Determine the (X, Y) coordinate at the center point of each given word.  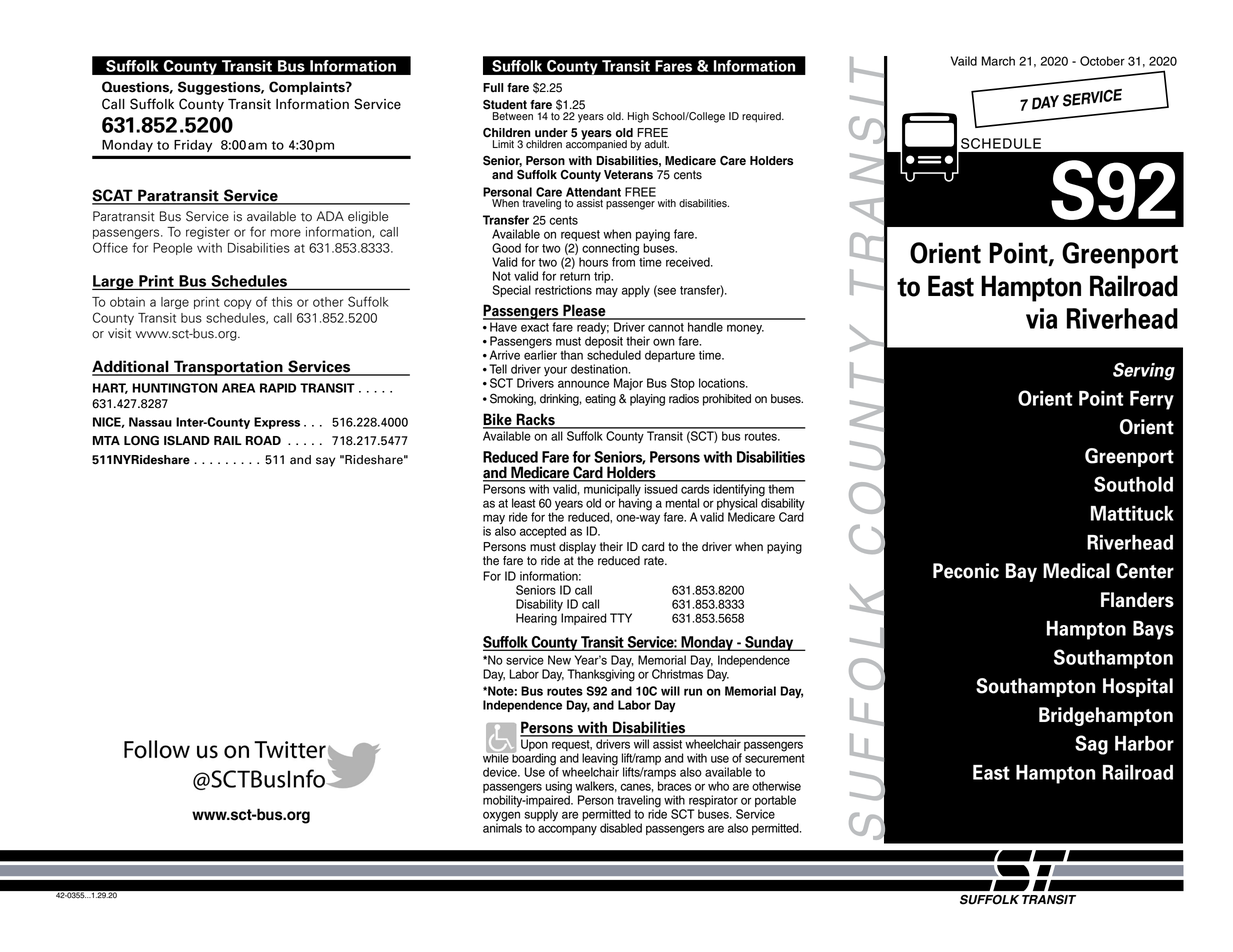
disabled (621, 828)
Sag (1091, 745)
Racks (535, 420)
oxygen (501, 817)
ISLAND (187, 440)
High (638, 117)
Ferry (1152, 400)
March (998, 61)
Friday (193, 146)
